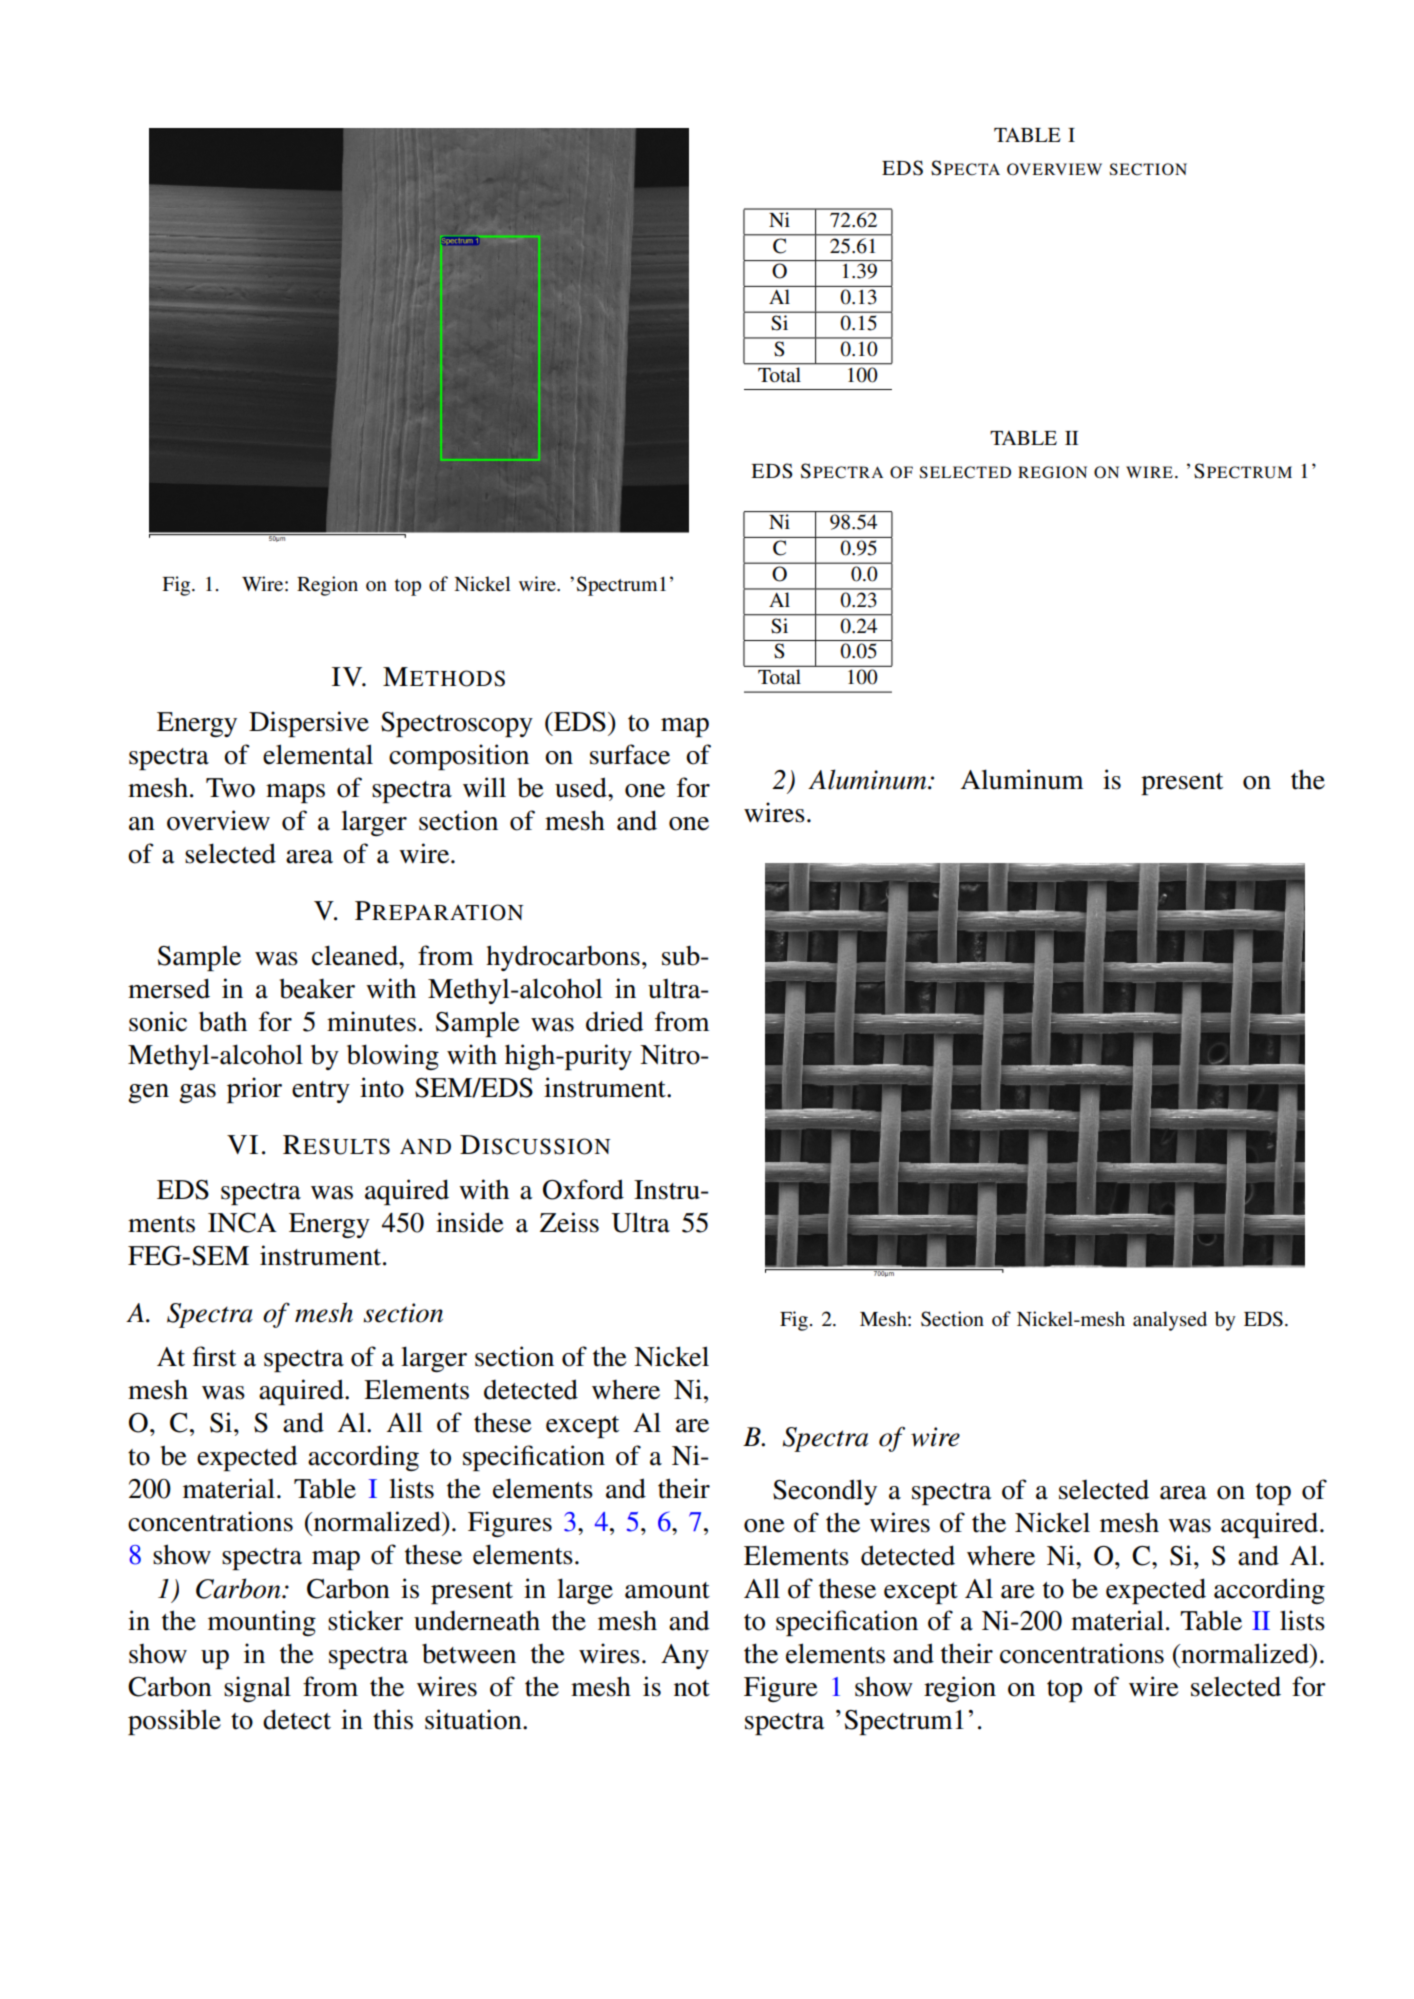 Image resolution: width=1414 pixels, height=1999 pixels. Describe the element at coordinates (569, 1222) in the document. I see `Zeiss` at that location.
